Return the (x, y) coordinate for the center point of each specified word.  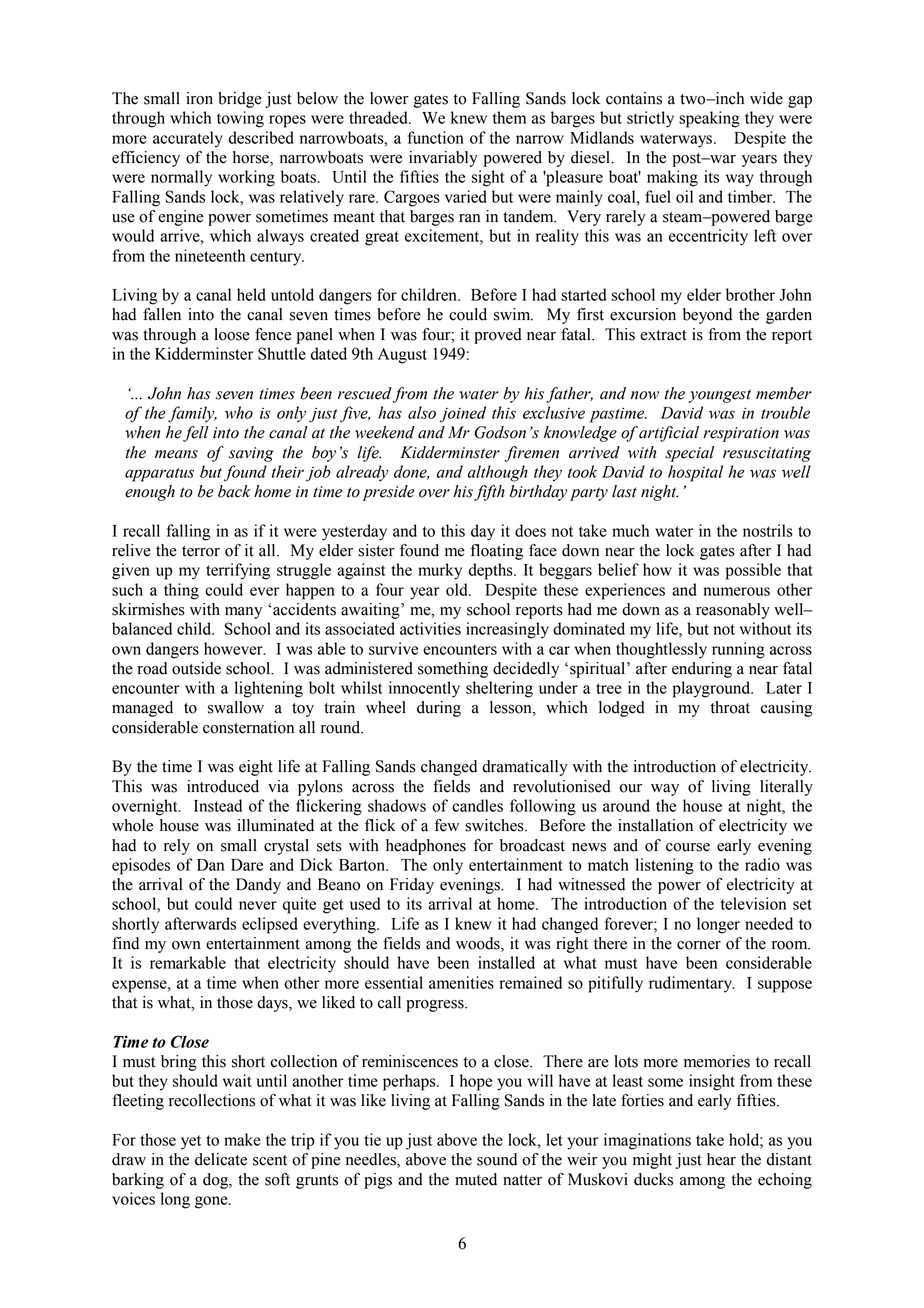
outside (196, 668)
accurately (188, 139)
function (436, 137)
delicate (221, 1159)
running (738, 650)
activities (430, 628)
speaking (709, 119)
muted (476, 1179)
